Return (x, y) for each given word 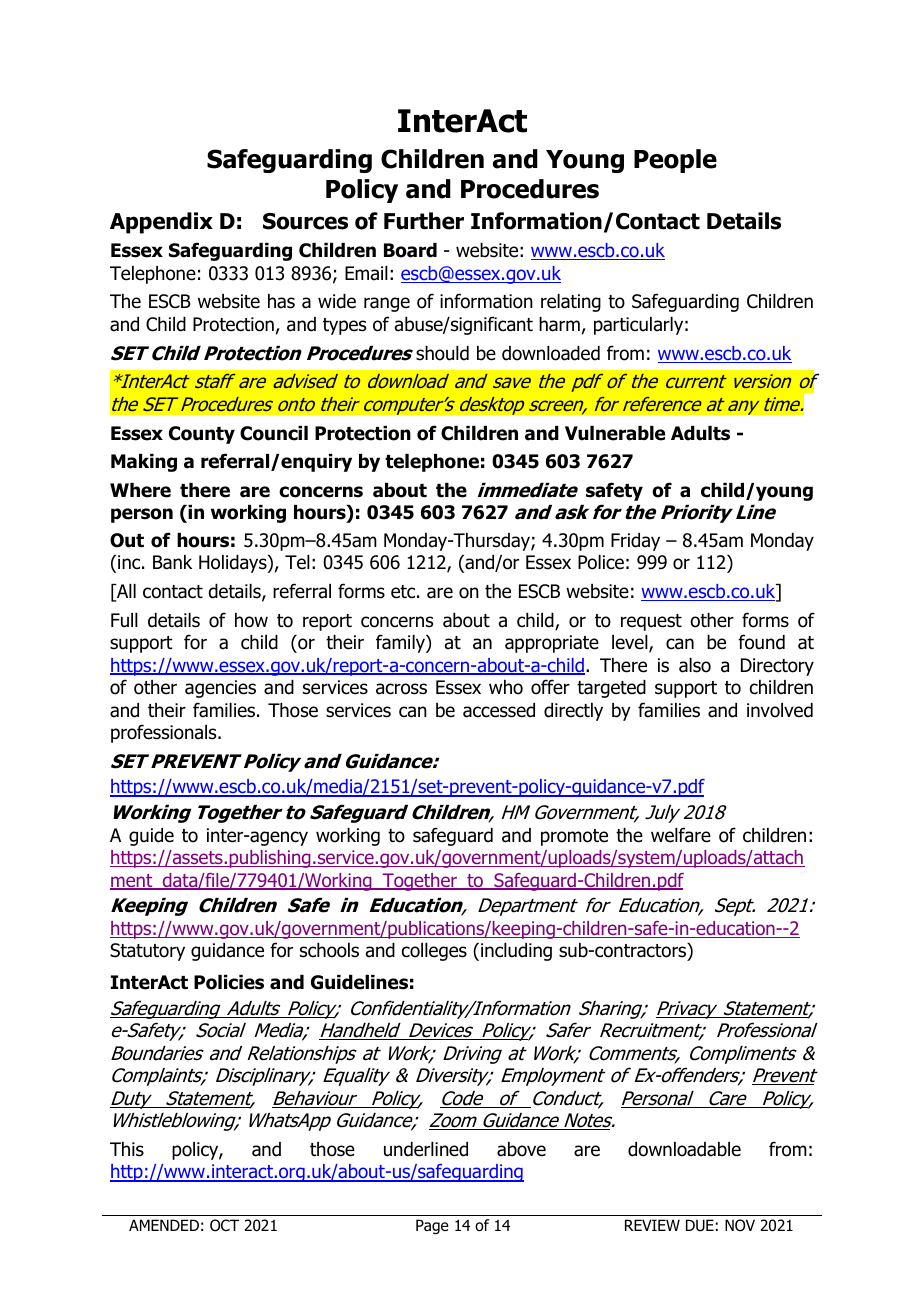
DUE (700, 1225)
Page (432, 1226)
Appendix (161, 223)
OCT (224, 1225)
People (675, 161)
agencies (220, 689)
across (401, 689)
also (695, 665)
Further (424, 221)
